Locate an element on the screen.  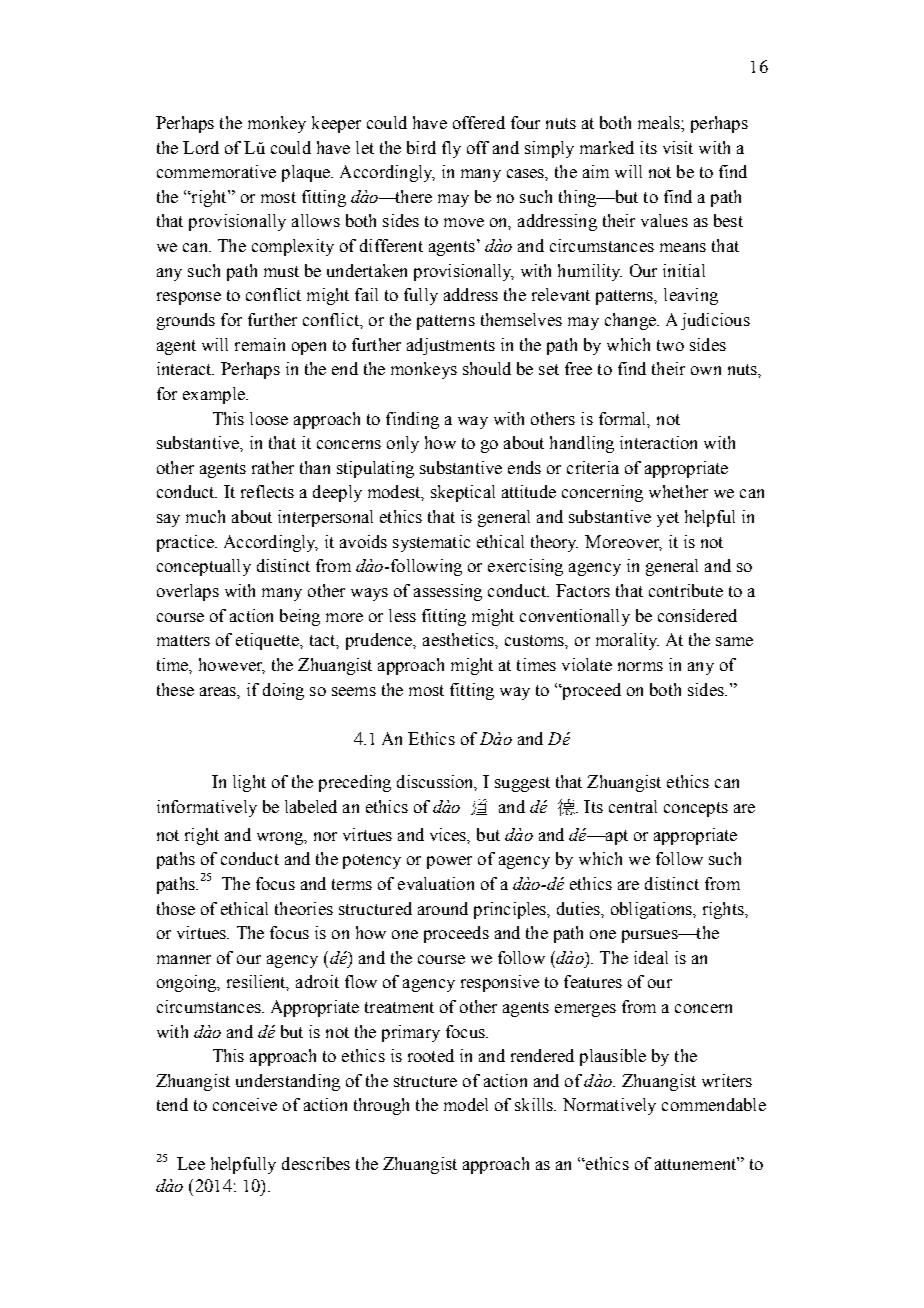
visit is located at coordinates (678, 147).
